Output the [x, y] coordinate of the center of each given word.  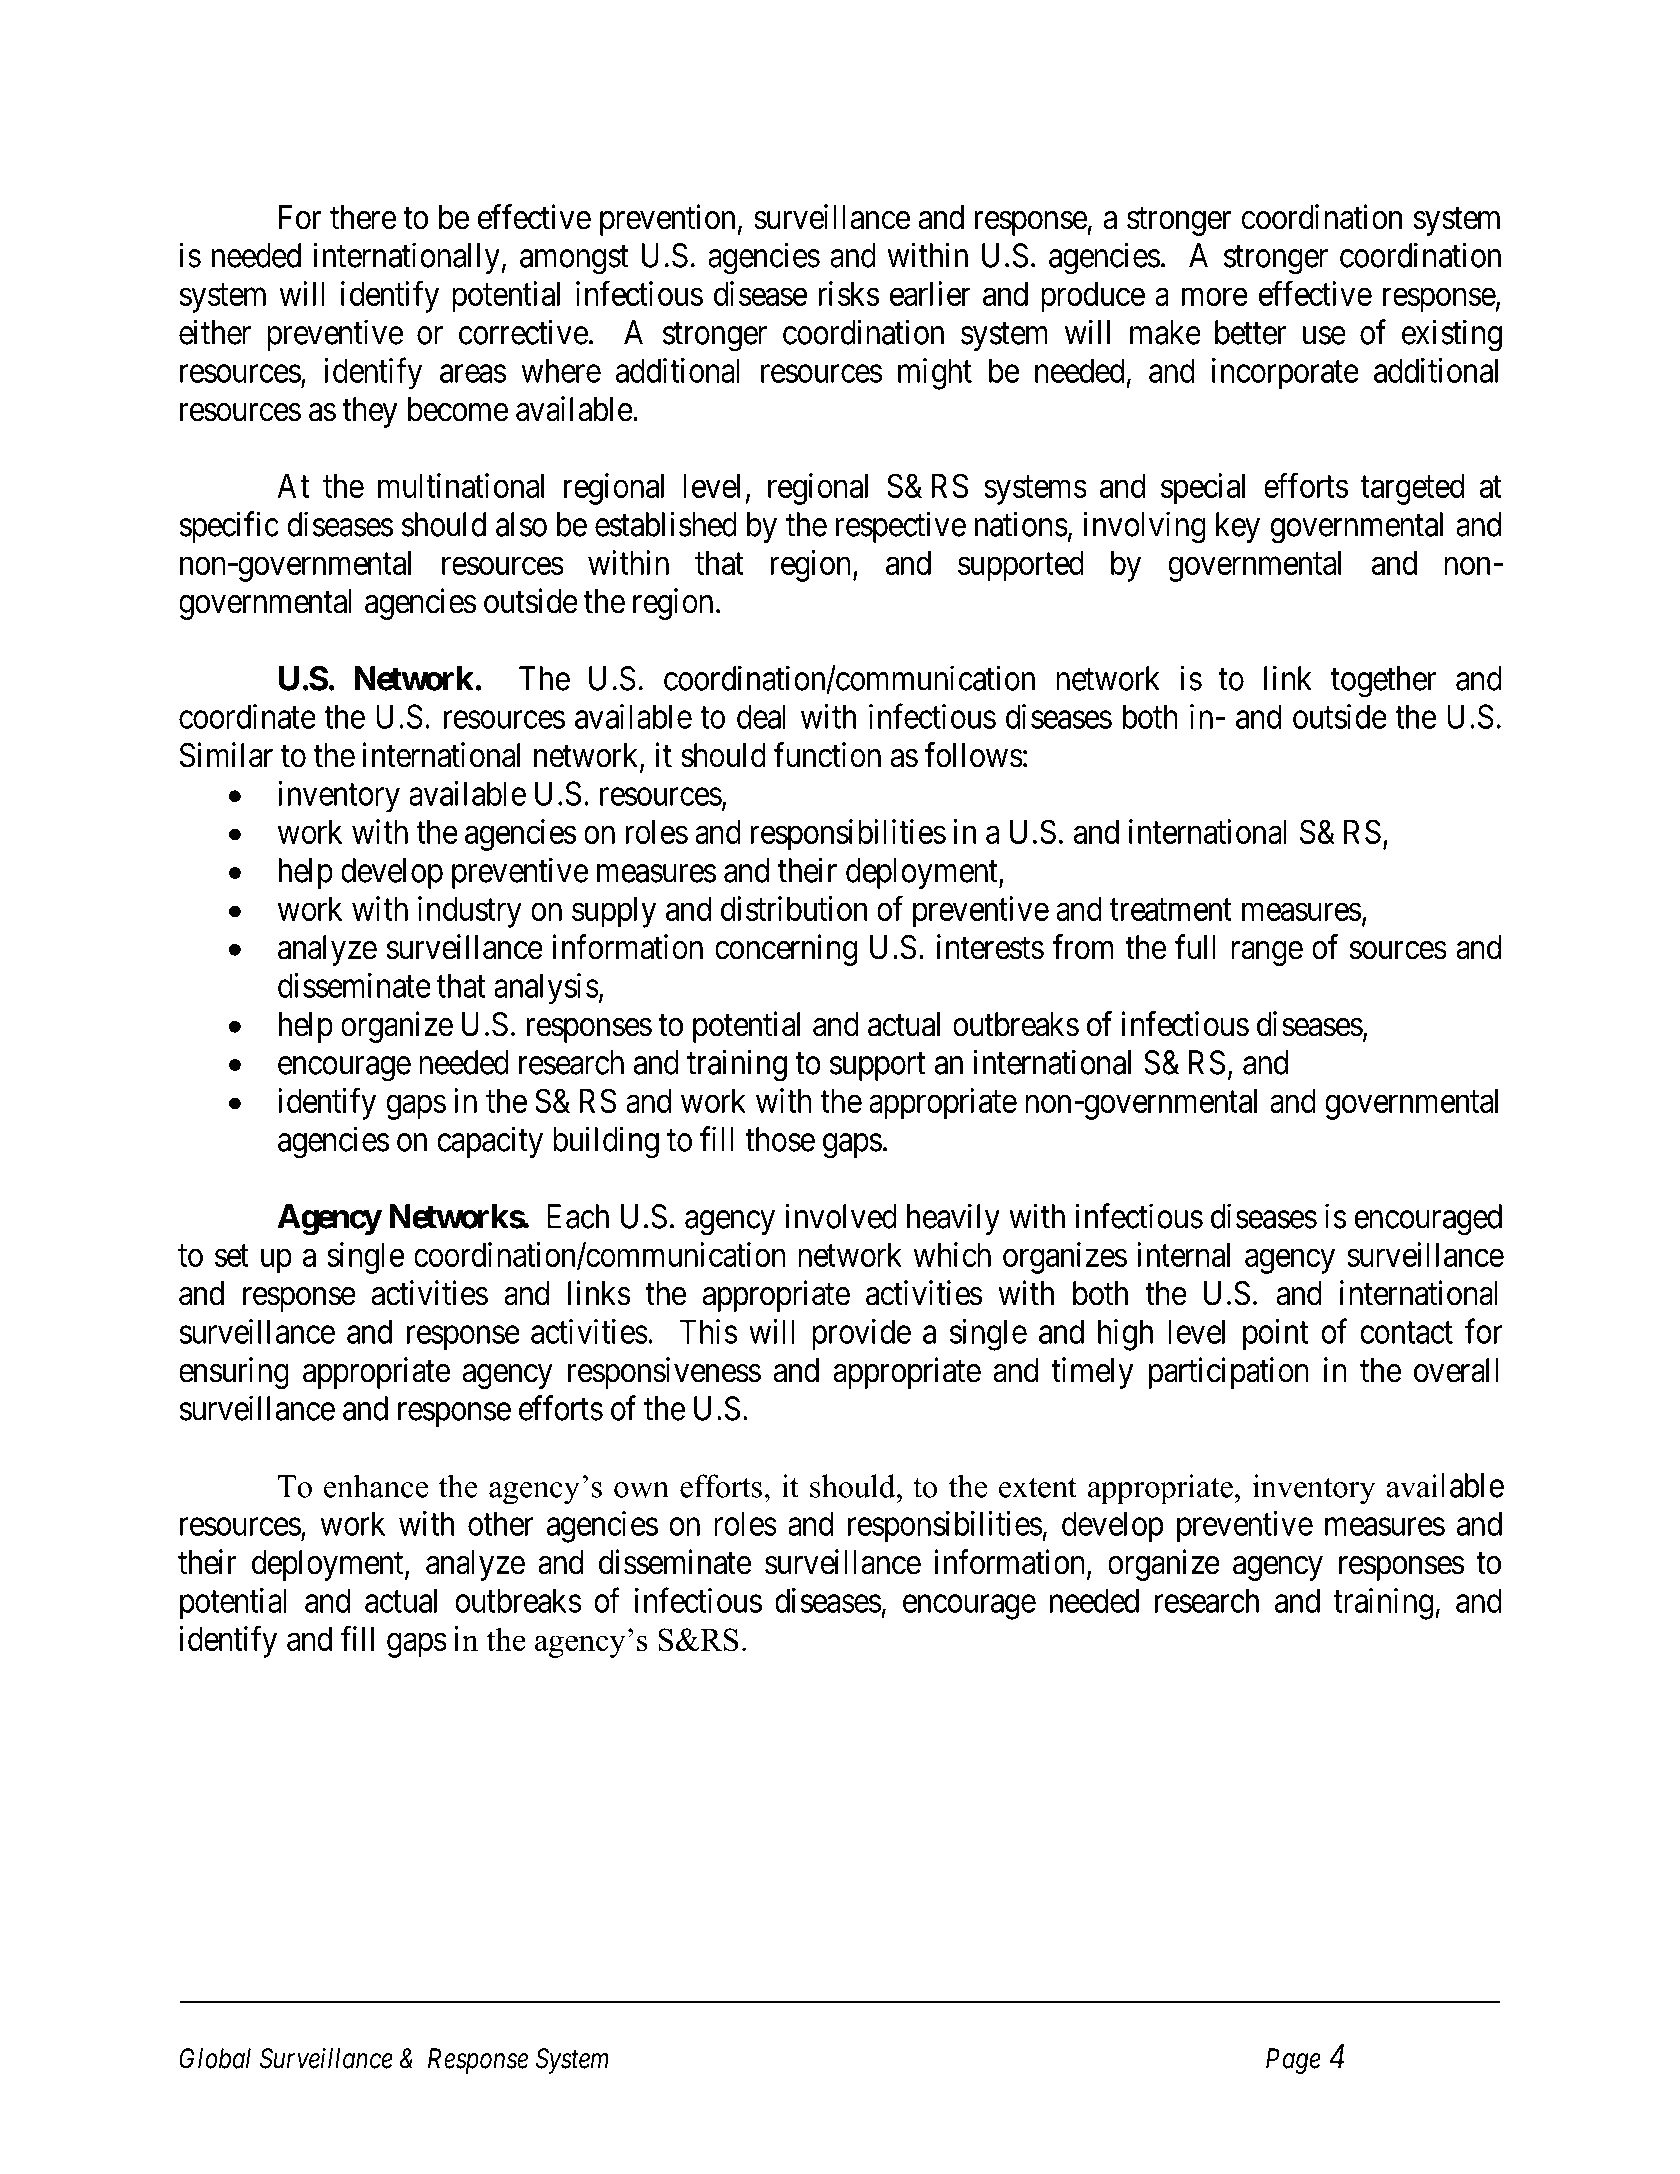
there [363, 217]
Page [1293, 2061]
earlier [930, 293]
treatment [1171, 910]
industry [470, 912]
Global [215, 2058]
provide [861, 1335]
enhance [376, 1486]
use [1324, 336]
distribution [794, 908]
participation [1229, 1373]
